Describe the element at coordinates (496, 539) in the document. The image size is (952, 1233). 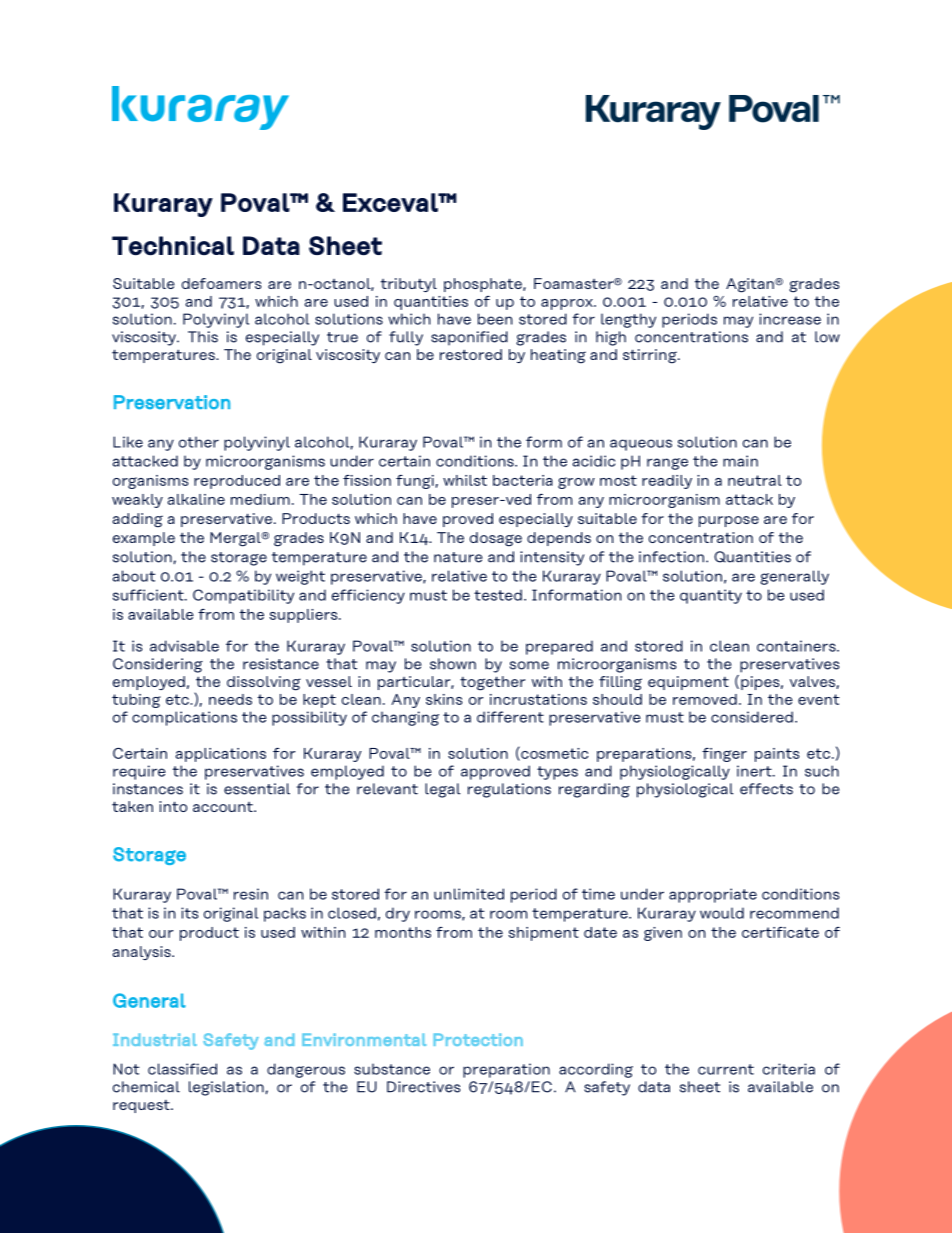
I see `dosage` at that location.
